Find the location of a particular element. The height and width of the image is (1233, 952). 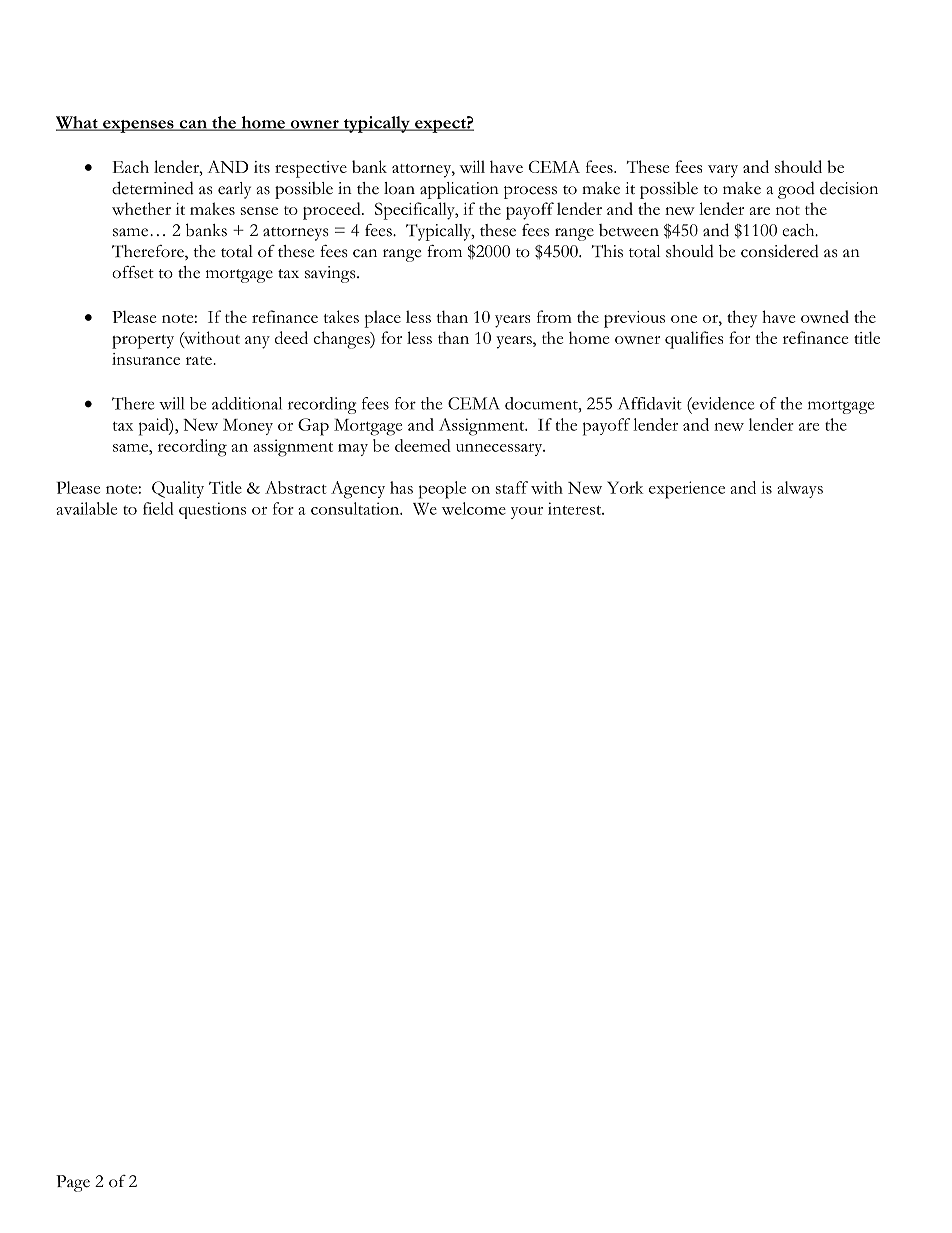

Page is located at coordinates (73, 1183).
